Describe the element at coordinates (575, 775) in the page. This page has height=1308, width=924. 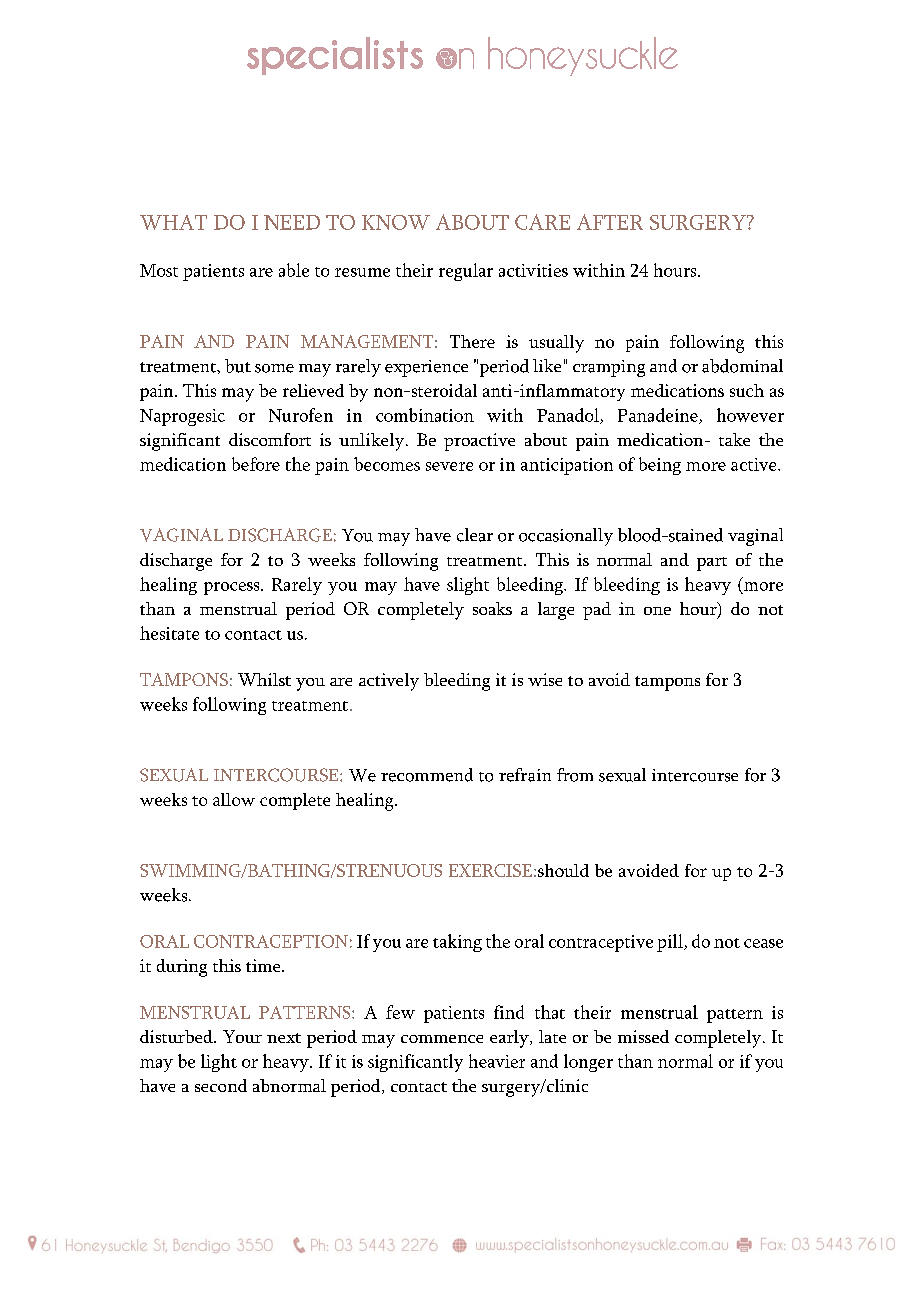
I see `from` at that location.
